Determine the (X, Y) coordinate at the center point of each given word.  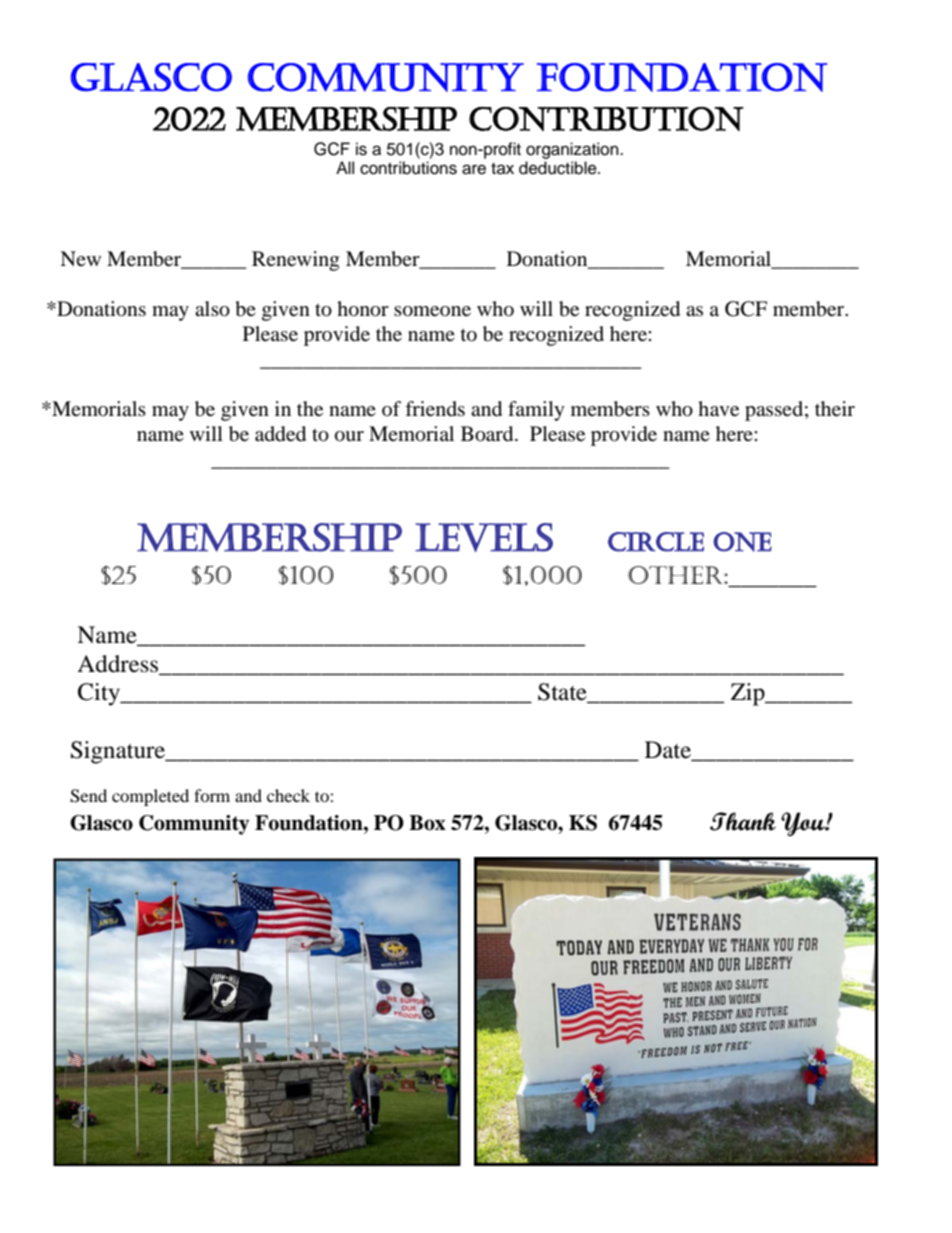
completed (150, 797)
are (474, 169)
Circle (656, 542)
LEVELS (484, 537)
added (280, 434)
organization (573, 150)
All (345, 167)
